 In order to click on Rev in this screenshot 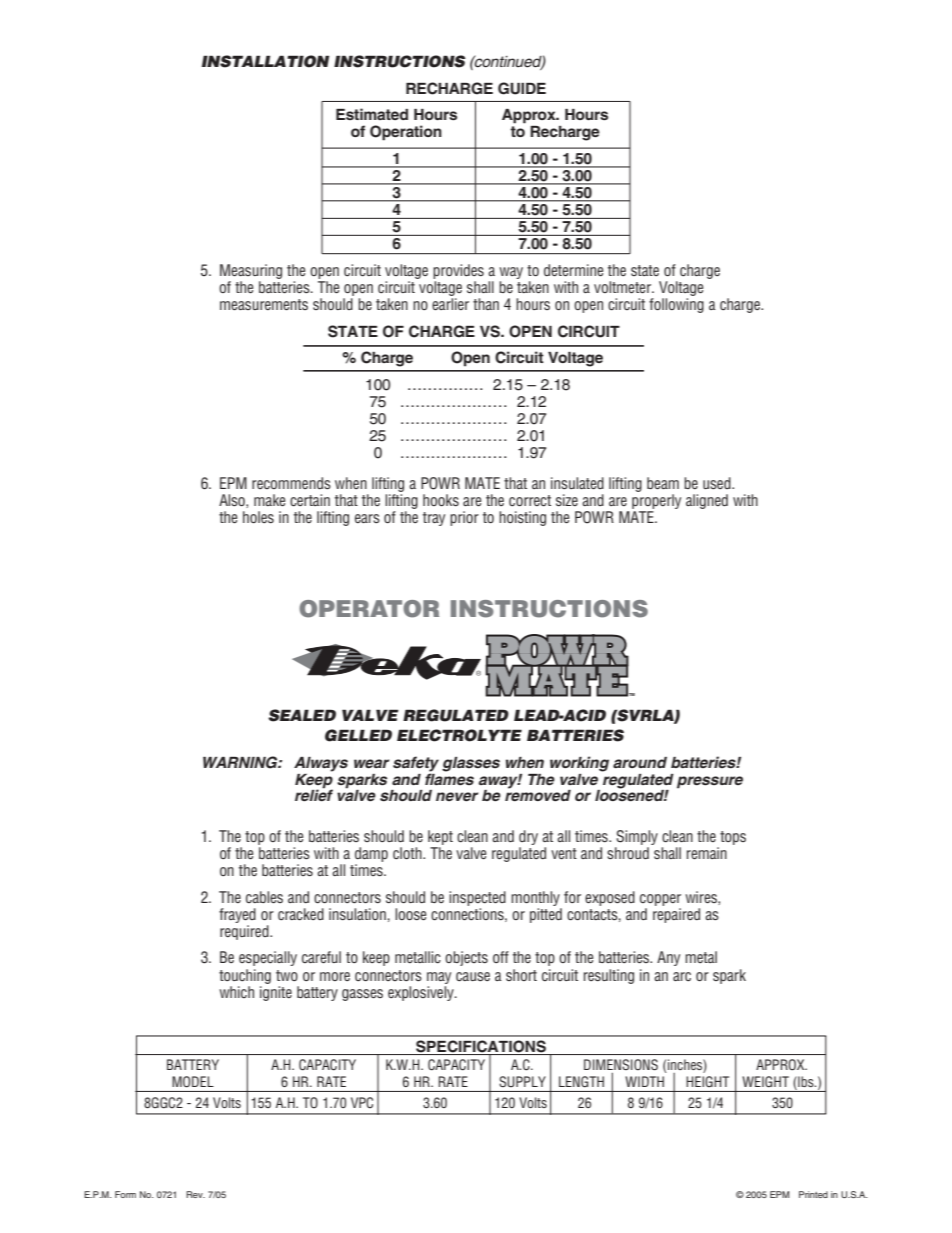, I will do `click(195, 1194)`.
